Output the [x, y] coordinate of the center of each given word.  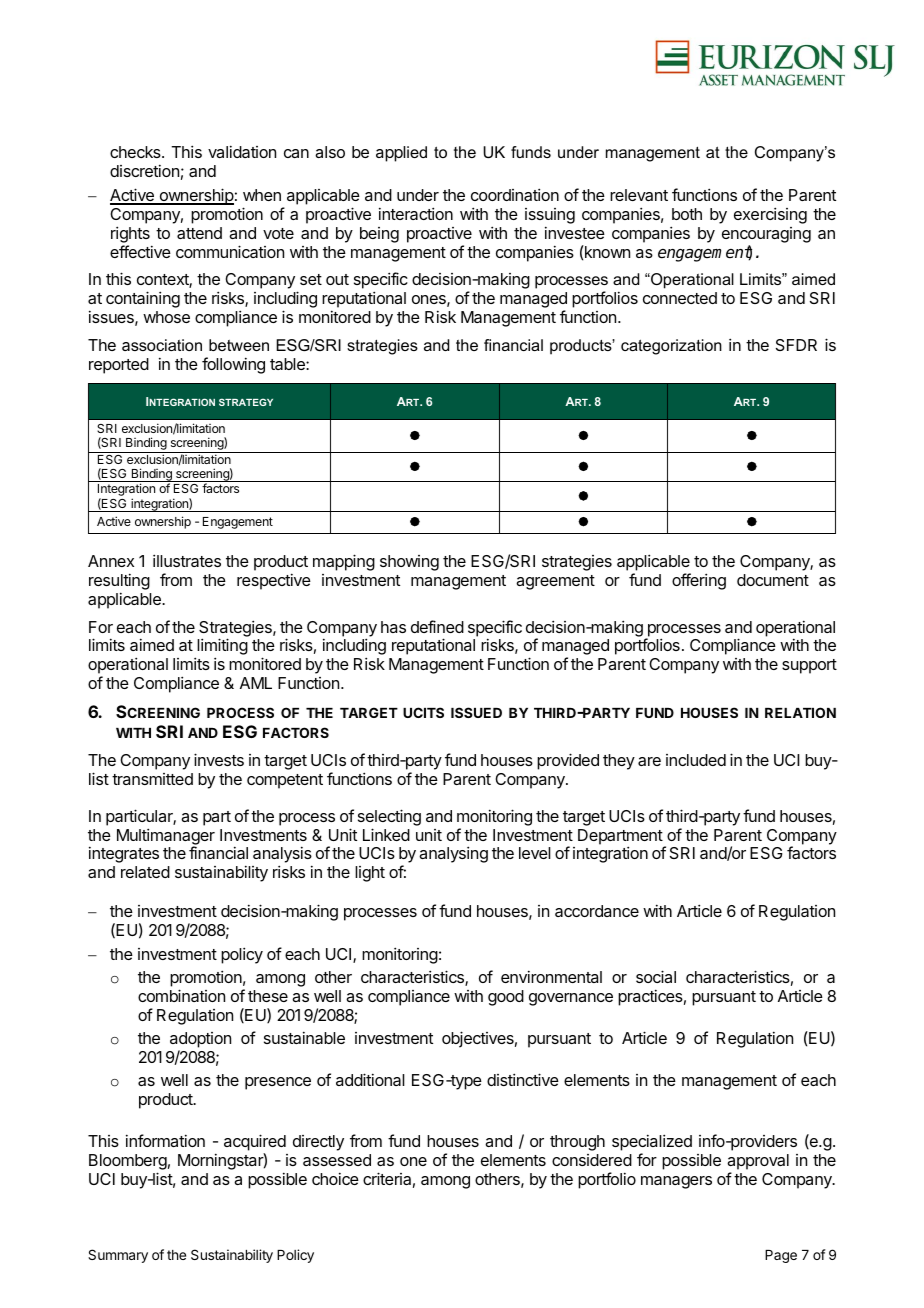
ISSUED [476, 712]
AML [256, 683]
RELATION [800, 712]
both [687, 214]
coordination [515, 194]
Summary [118, 1256]
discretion [144, 170]
